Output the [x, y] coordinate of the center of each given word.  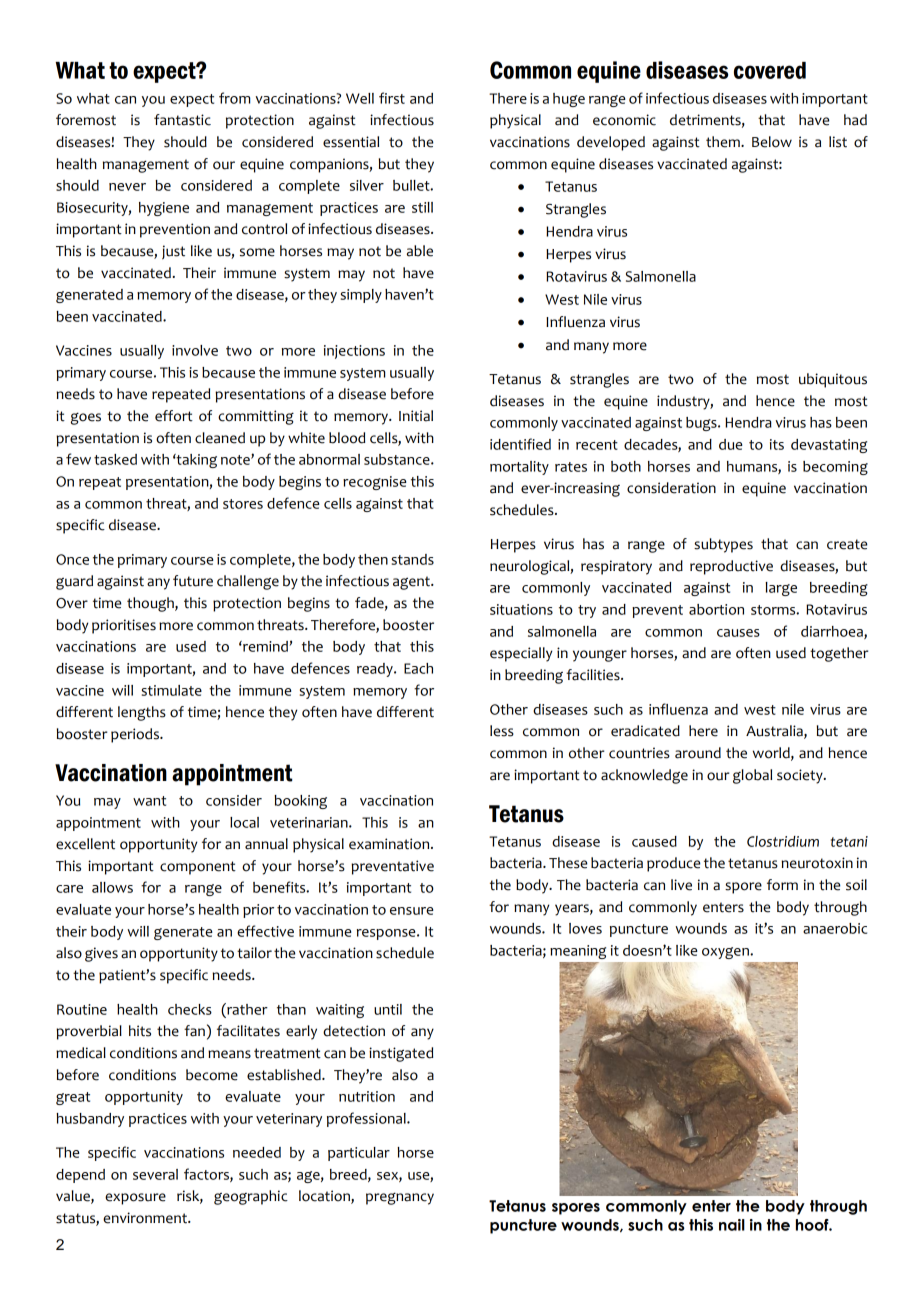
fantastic [182, 120]
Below [772, 142]
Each [418, 668]
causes [738, 633]
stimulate [172, 690]
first [392, 98]
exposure [135, 1199]
